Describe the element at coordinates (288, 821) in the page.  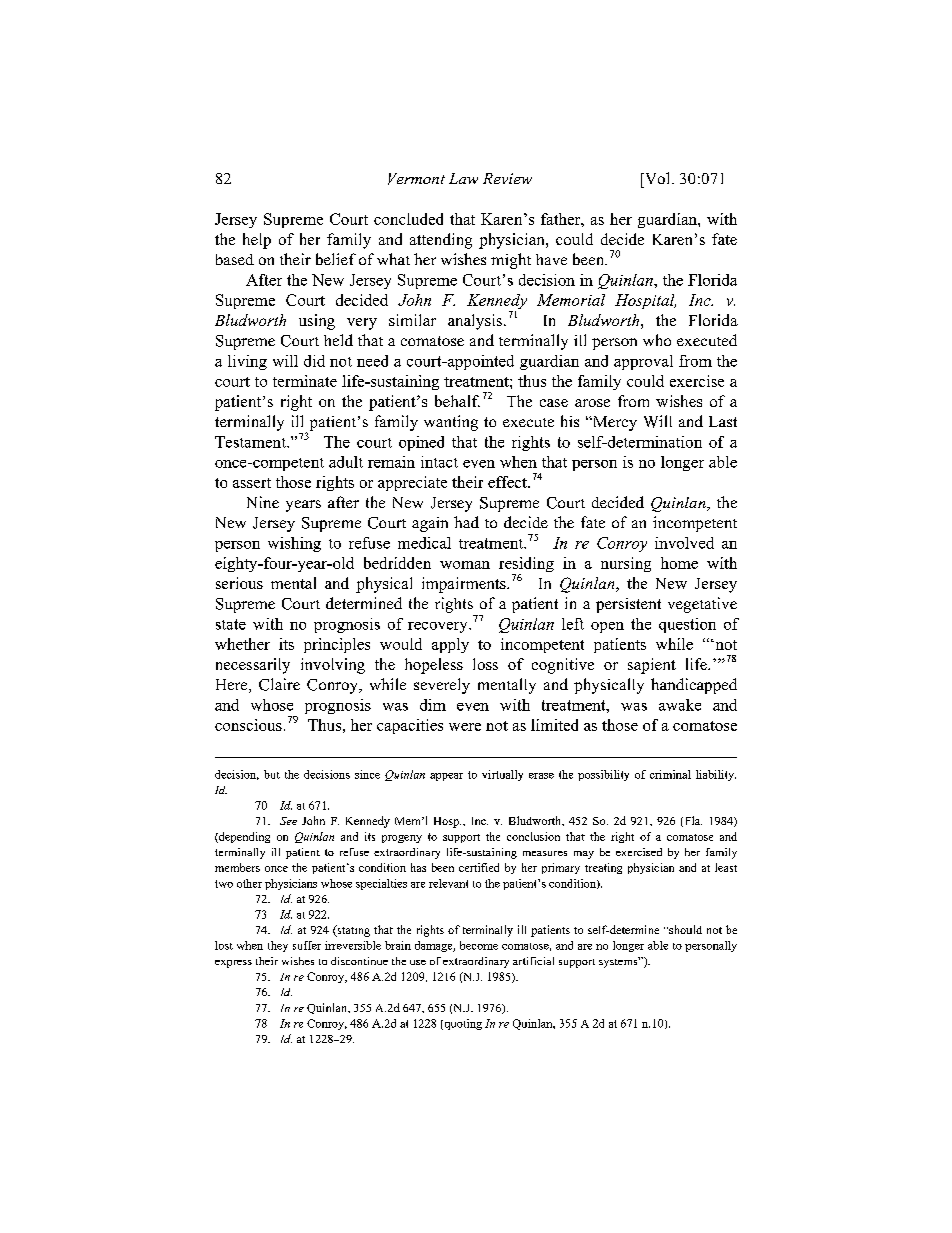
I see `See` at that location.
